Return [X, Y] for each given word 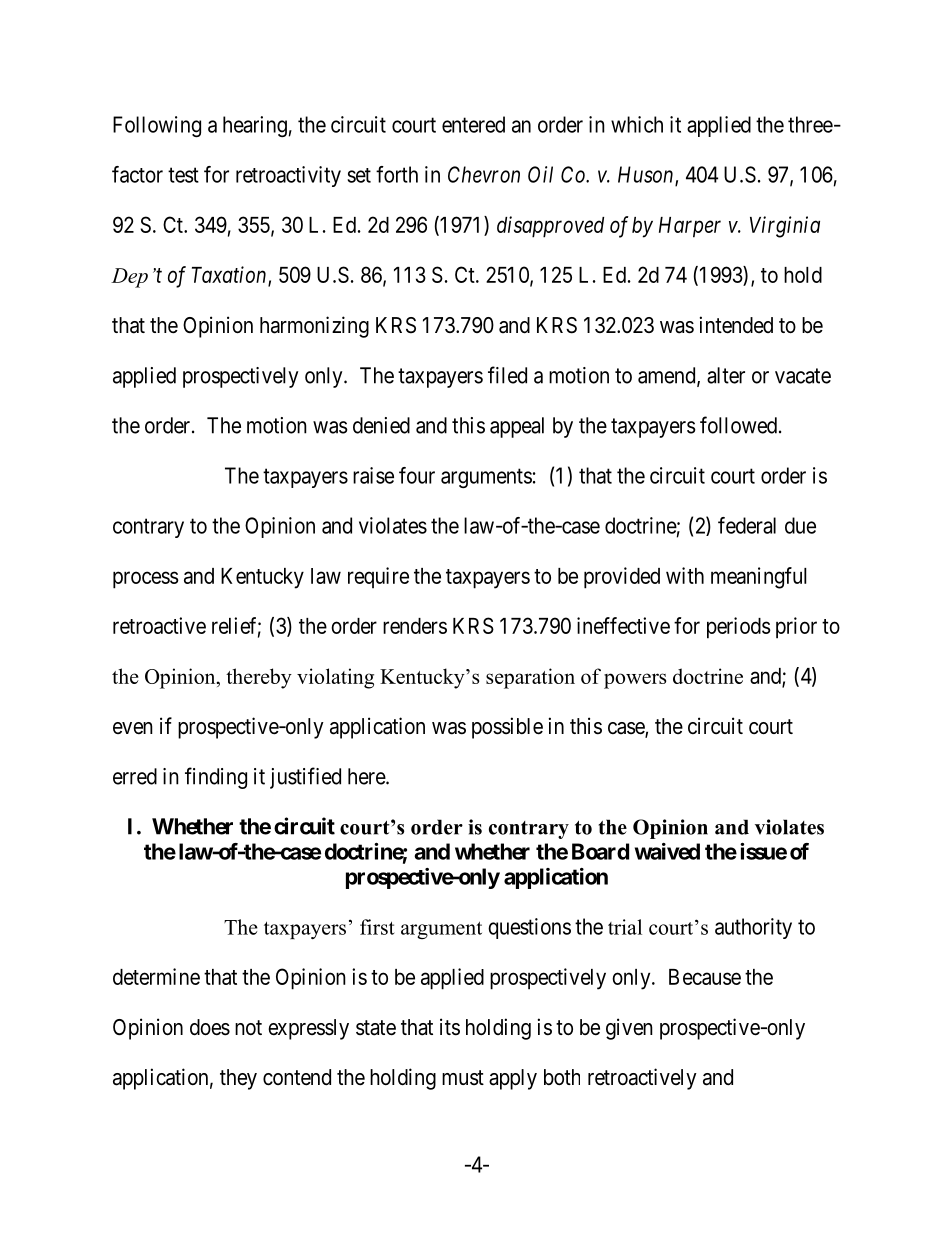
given [629, 1029]
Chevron [484, 174]
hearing [255, 126]
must [463, 1077]
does [210, 1027]
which [637, 124]
